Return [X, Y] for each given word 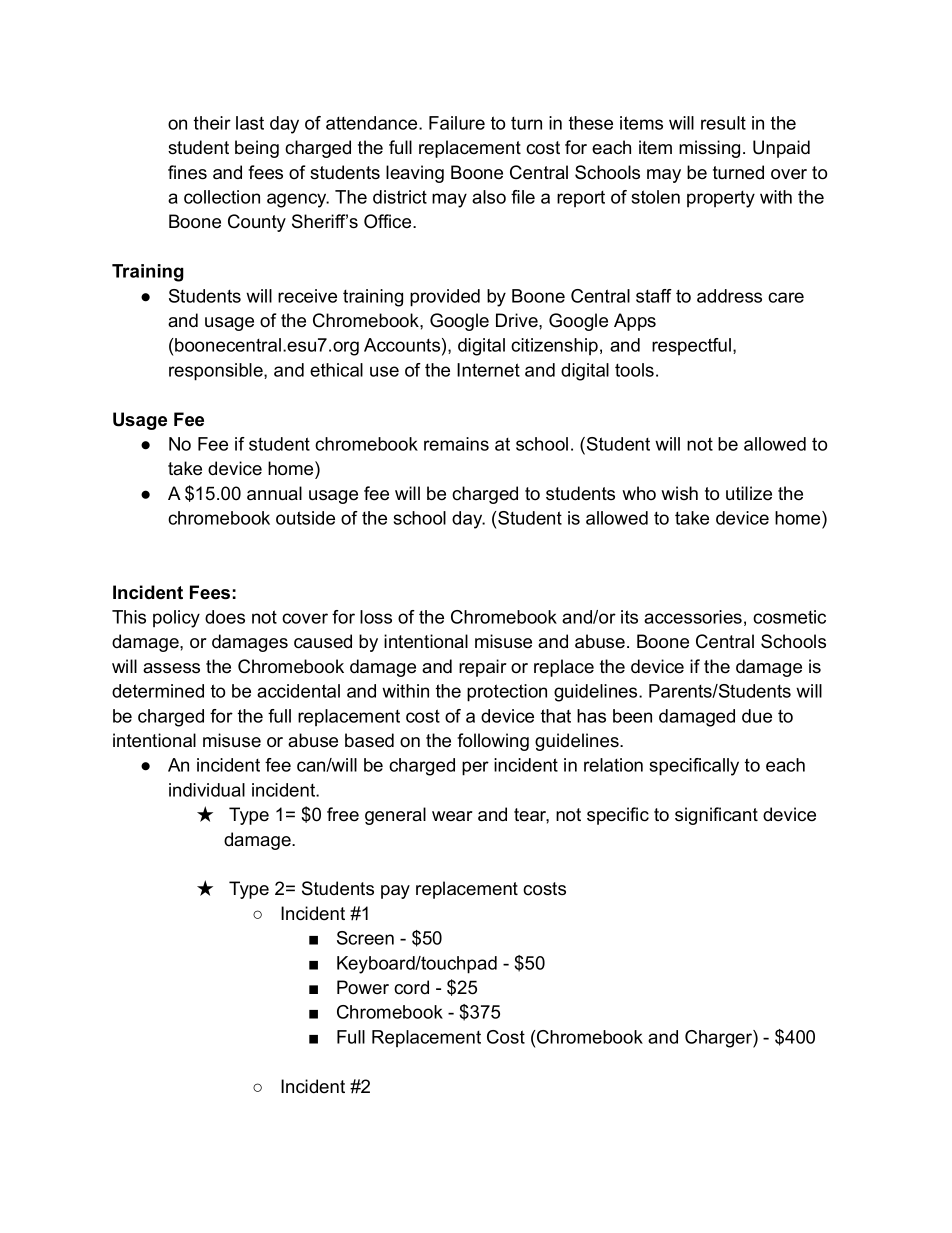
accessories [693, 617]
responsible [217, 372]
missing [709, 149]
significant [716, 816]
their [212, 123]
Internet [488, 370]
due [757, 716]
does [225, 617]
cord [411, 987]
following [493, 742]
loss [376, 617]
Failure [457, 123]
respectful [693, 346]
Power [363, 987]
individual [207, 790]
